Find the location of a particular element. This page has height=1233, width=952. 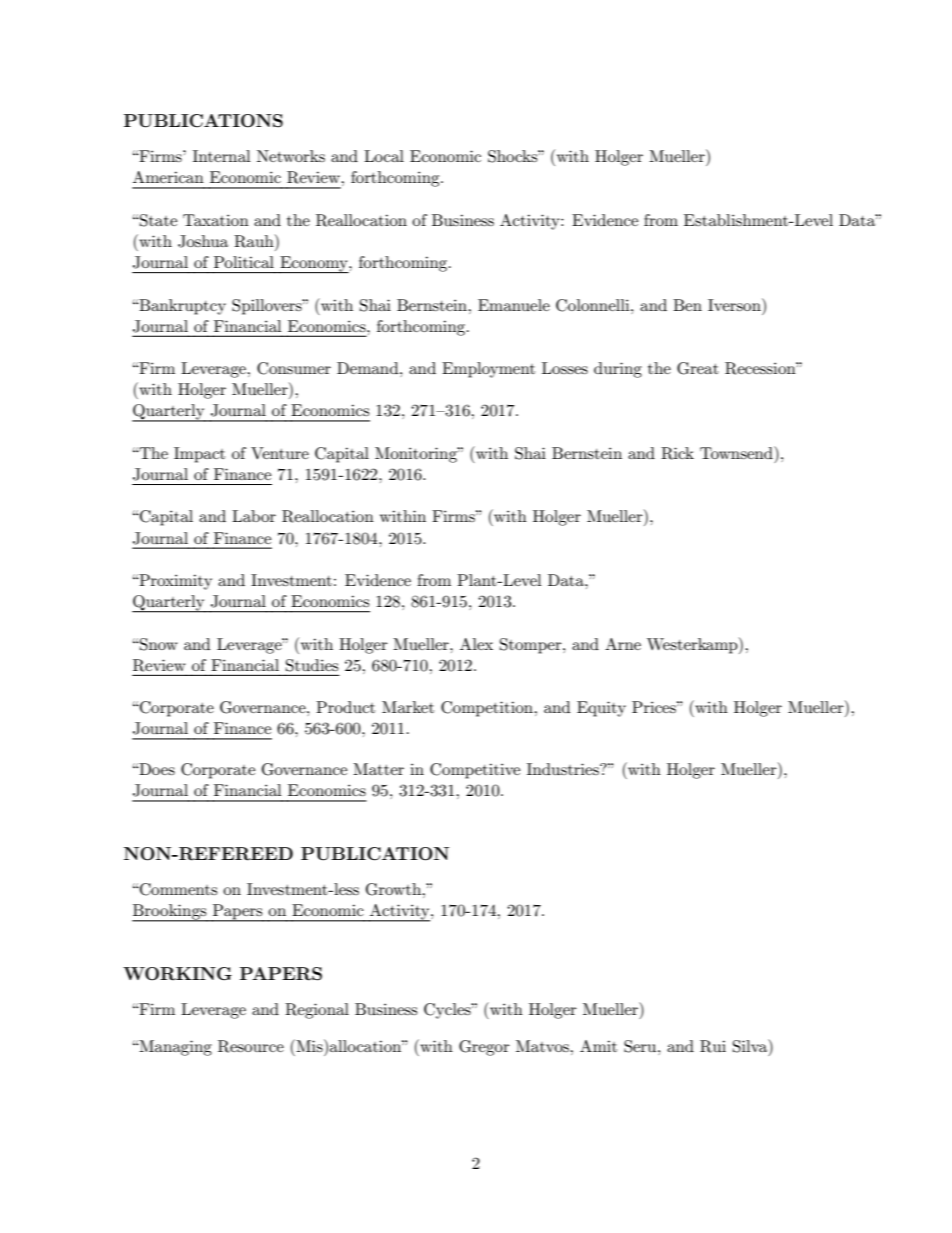

Studies is located at coordinates (312, 665).
